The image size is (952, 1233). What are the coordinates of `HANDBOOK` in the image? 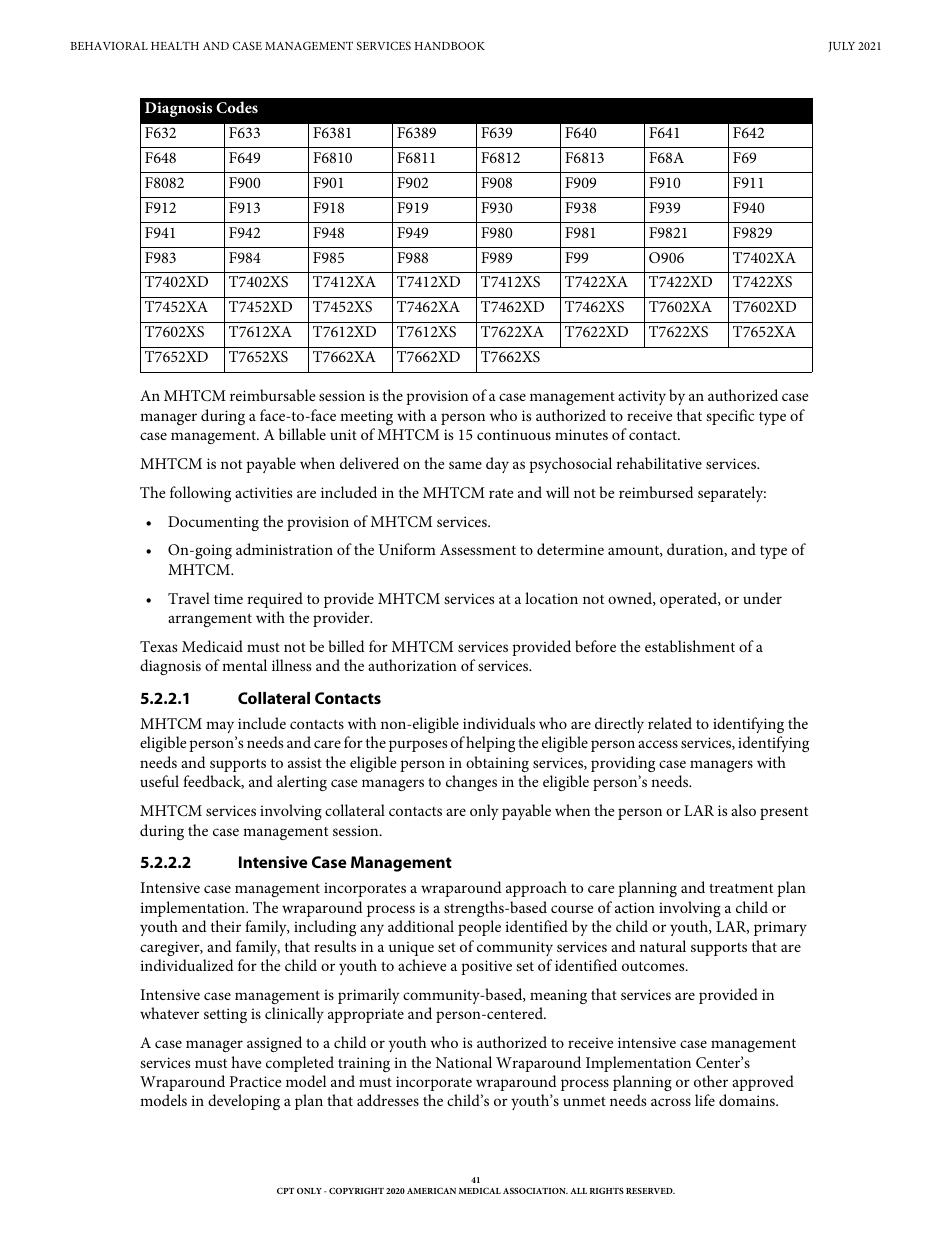 It's located at (450, 45).
